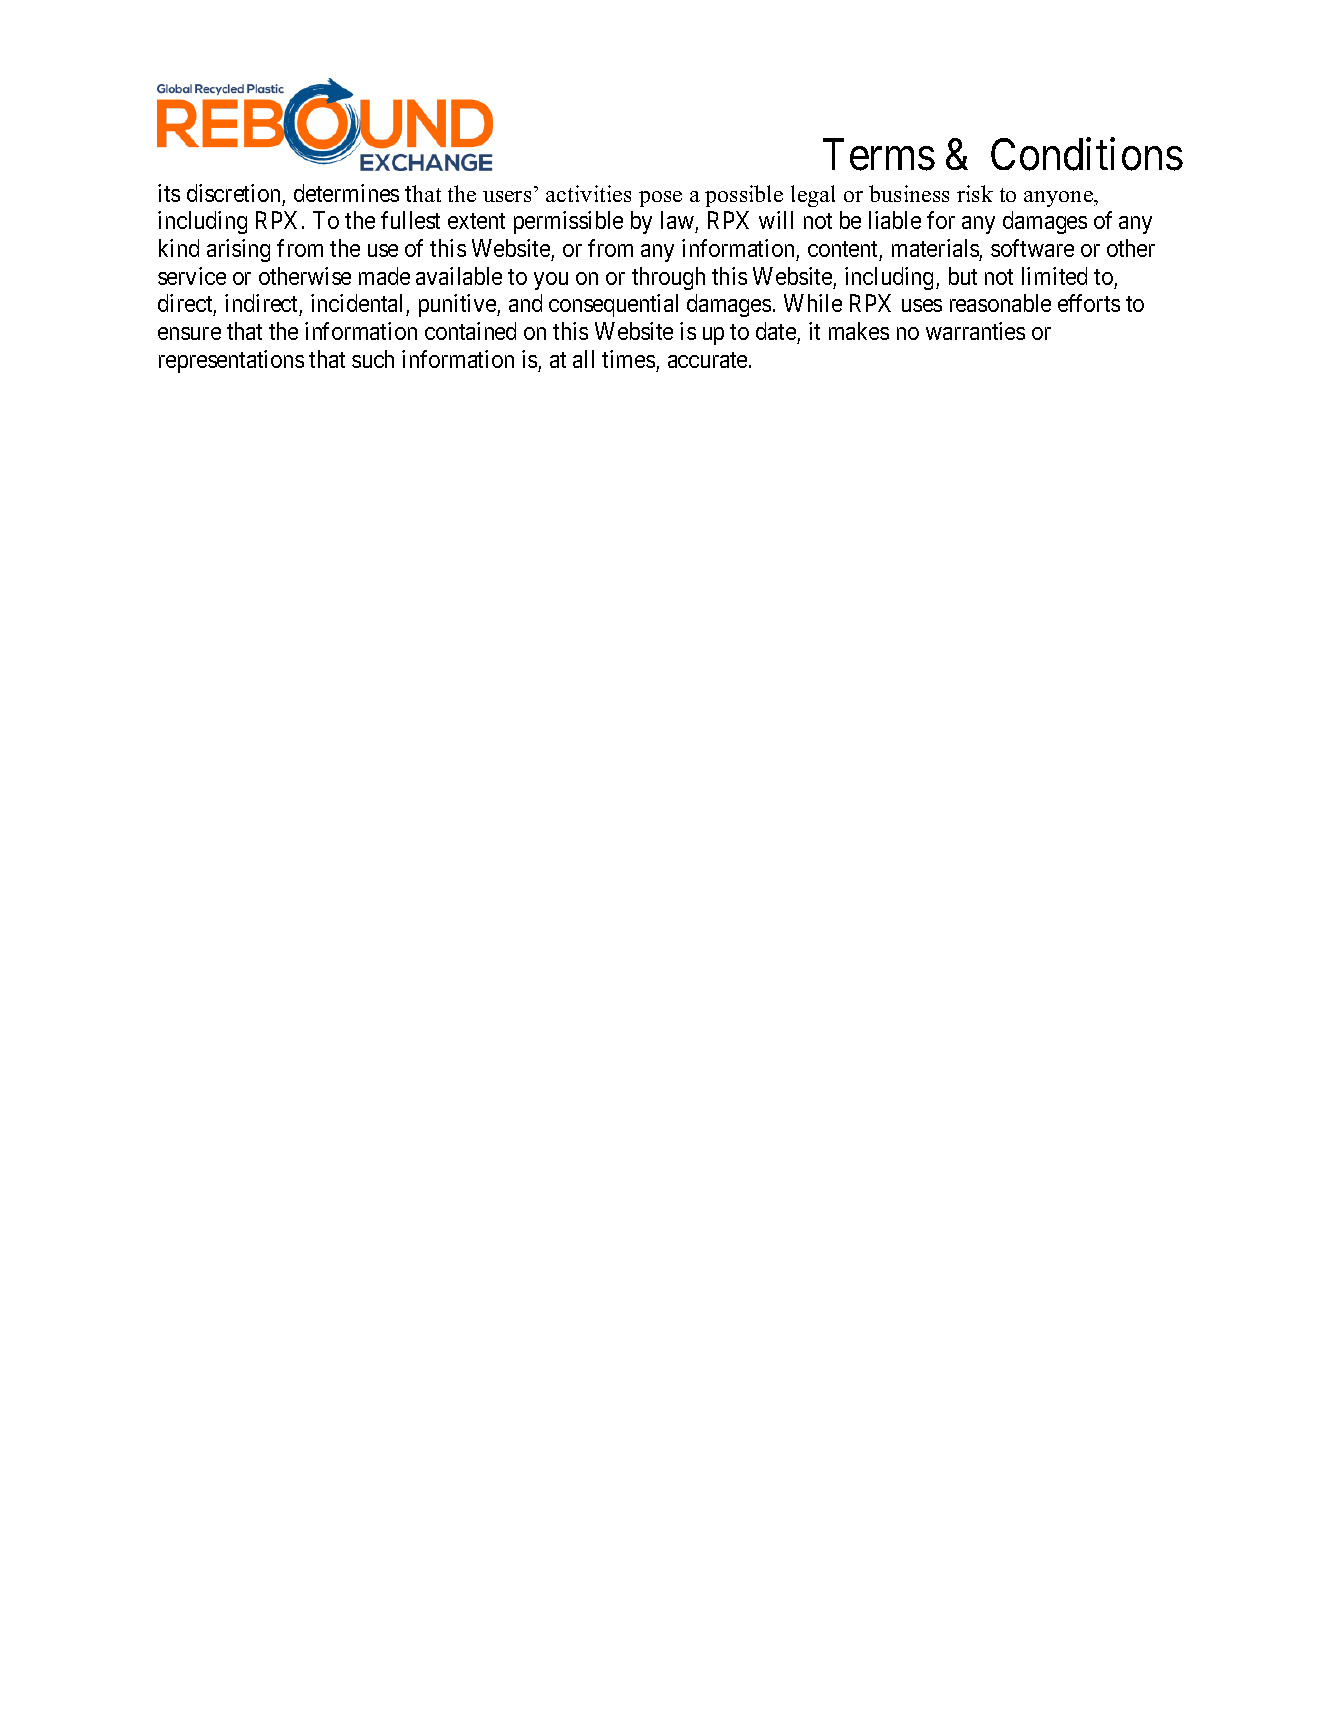 The width and height of the screenshot is (1339, 1732). I want to click on fullest, so click(410, 220).
